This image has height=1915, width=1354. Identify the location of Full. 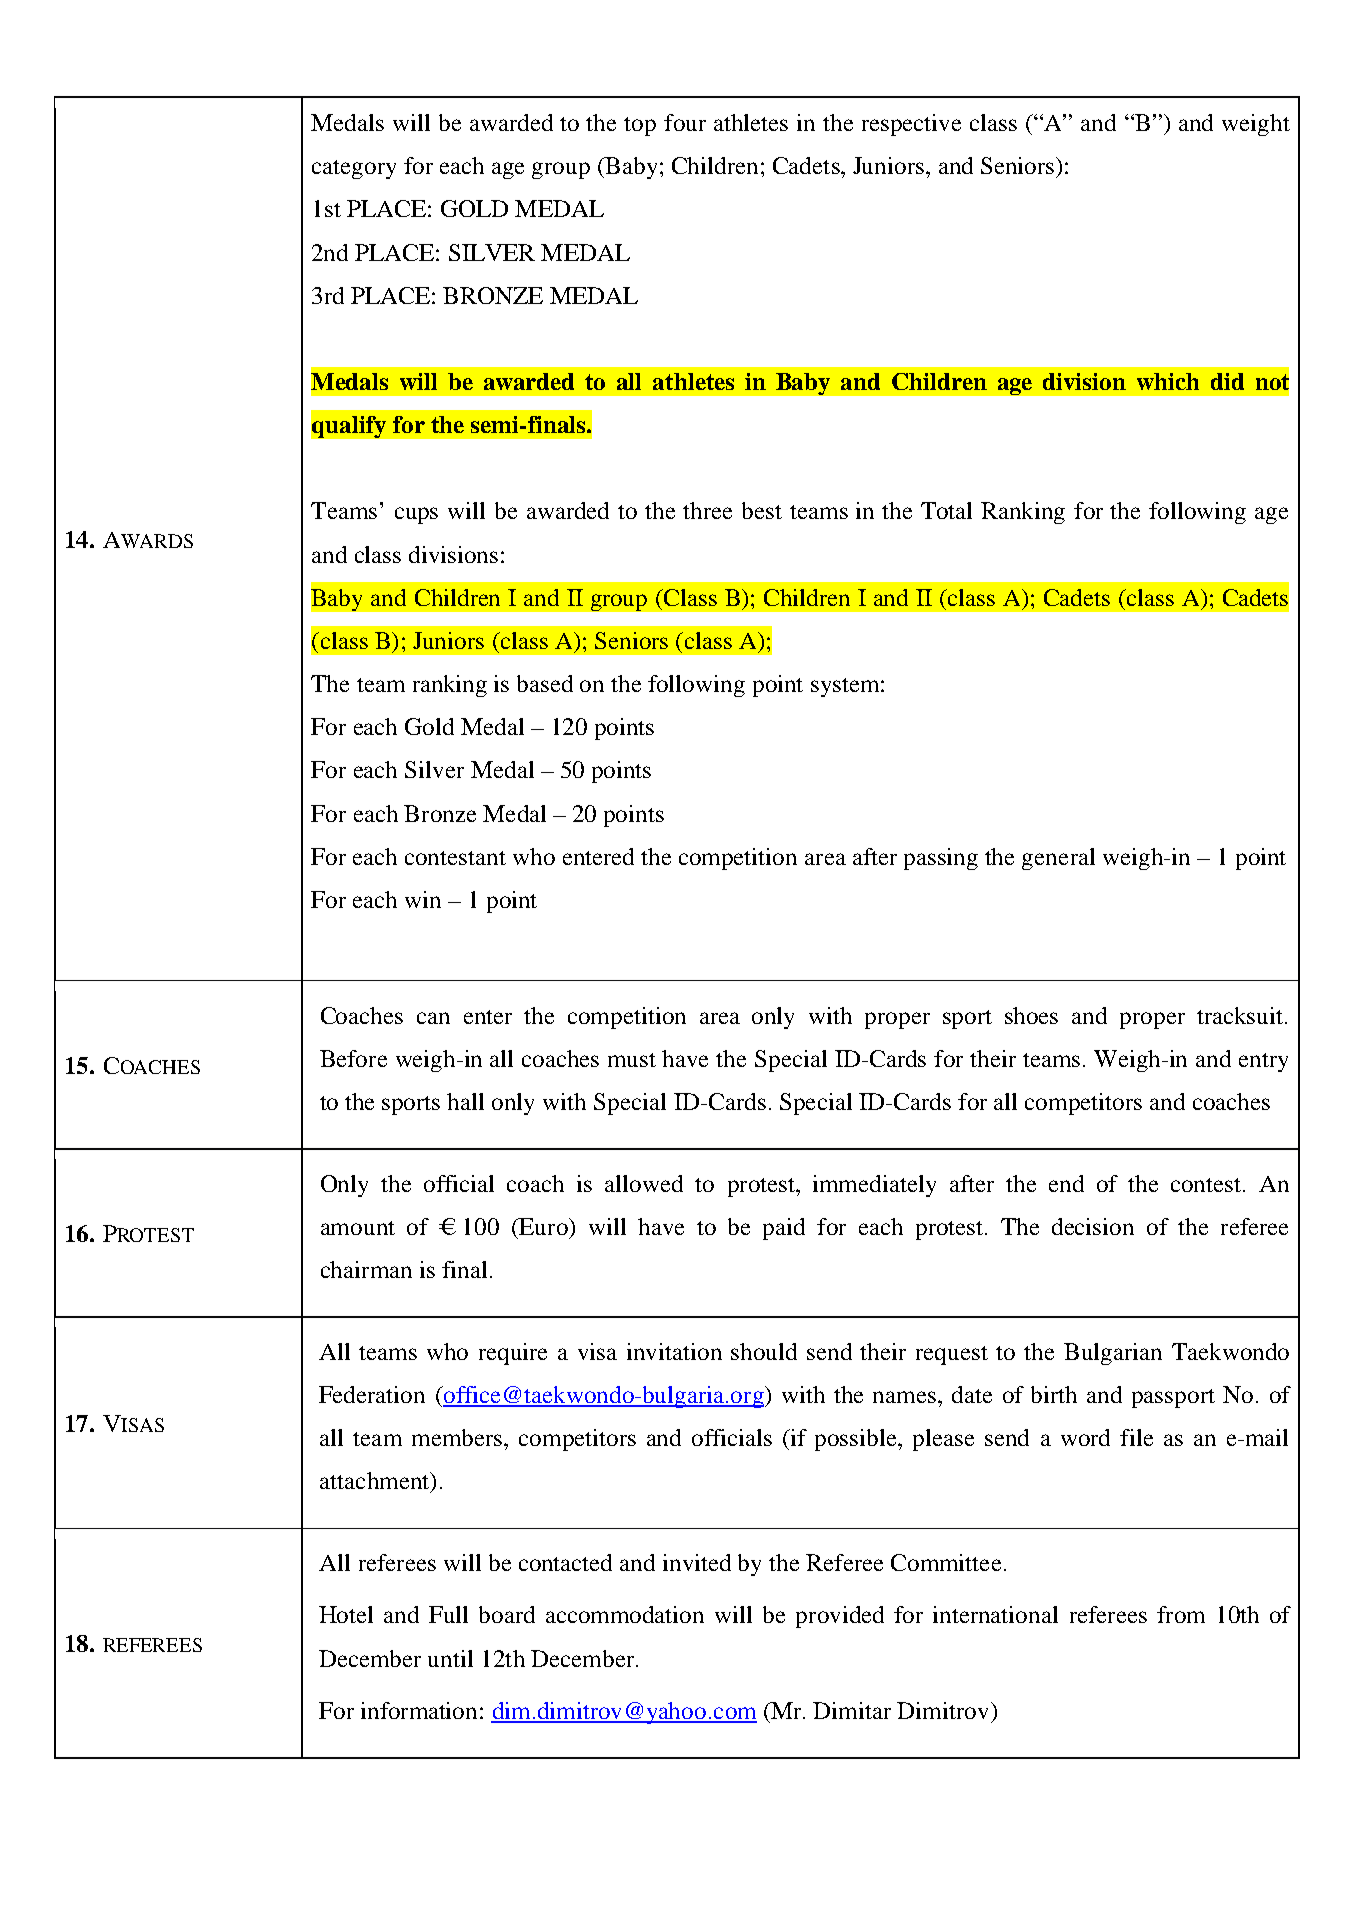
(448, 1614).
